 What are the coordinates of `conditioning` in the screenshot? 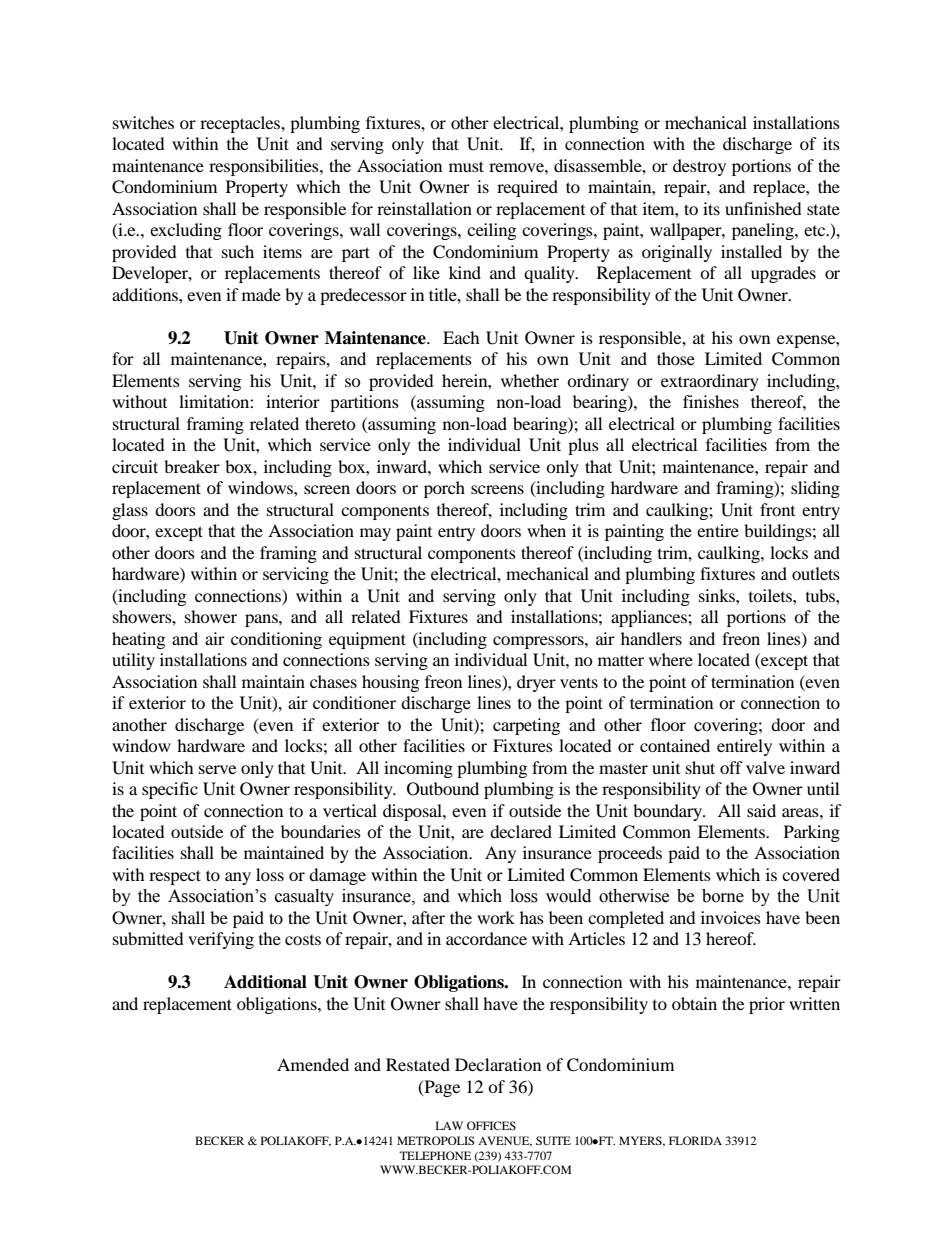 It's located at (276, 640).
